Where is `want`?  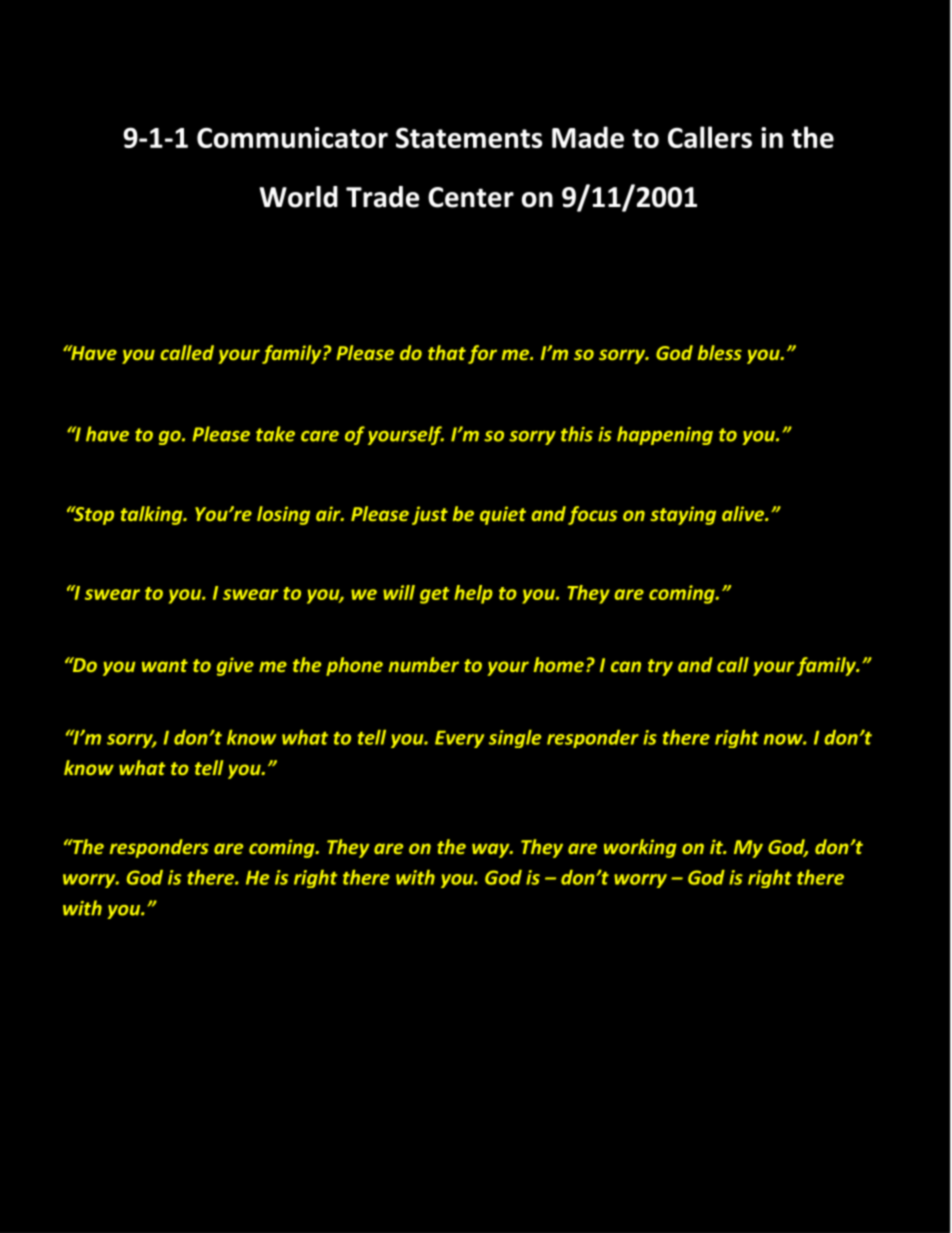 want is located at coordinates (165, 665).
